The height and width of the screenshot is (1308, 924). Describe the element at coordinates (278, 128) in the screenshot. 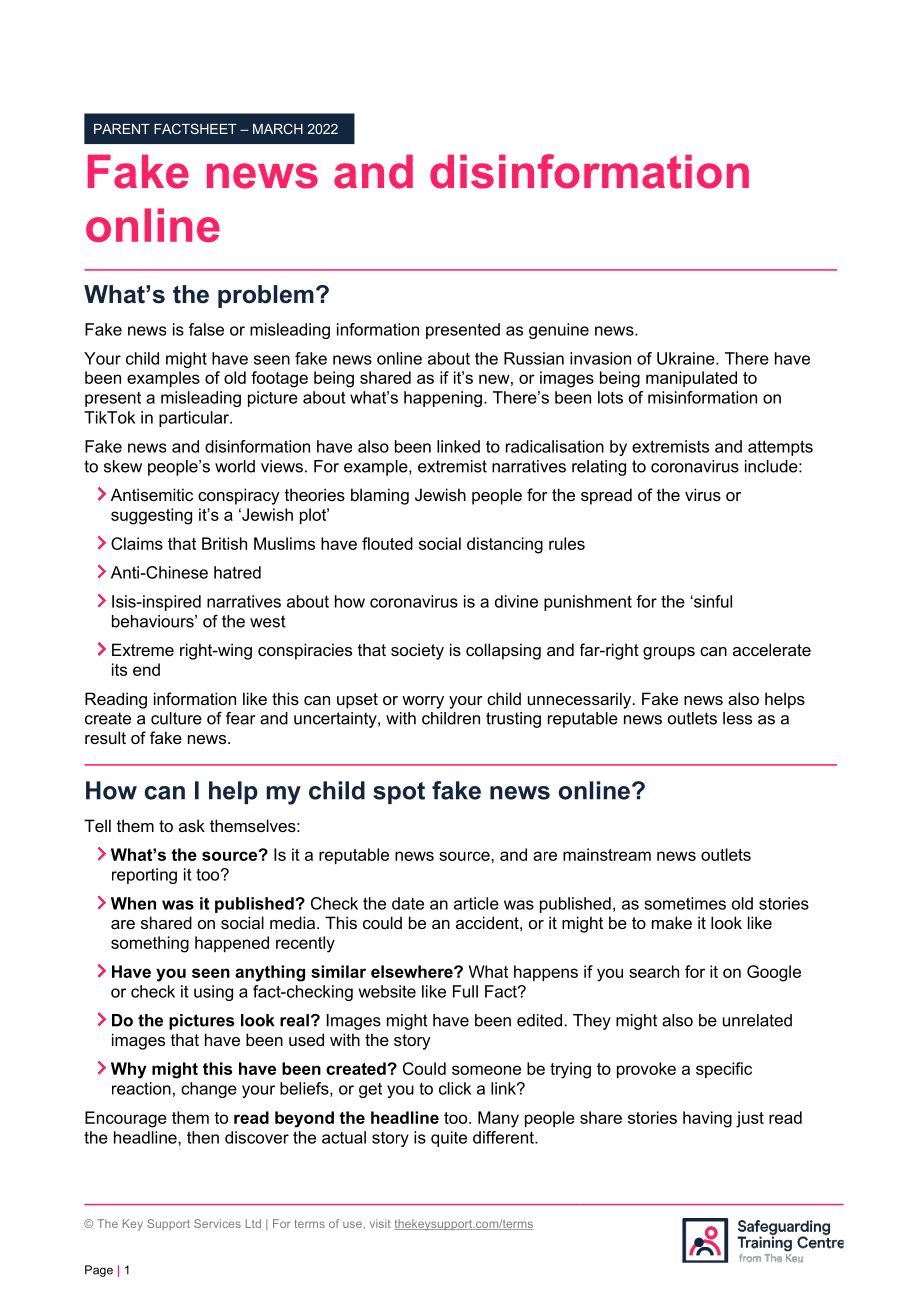

I see `MARCH` at that location.
